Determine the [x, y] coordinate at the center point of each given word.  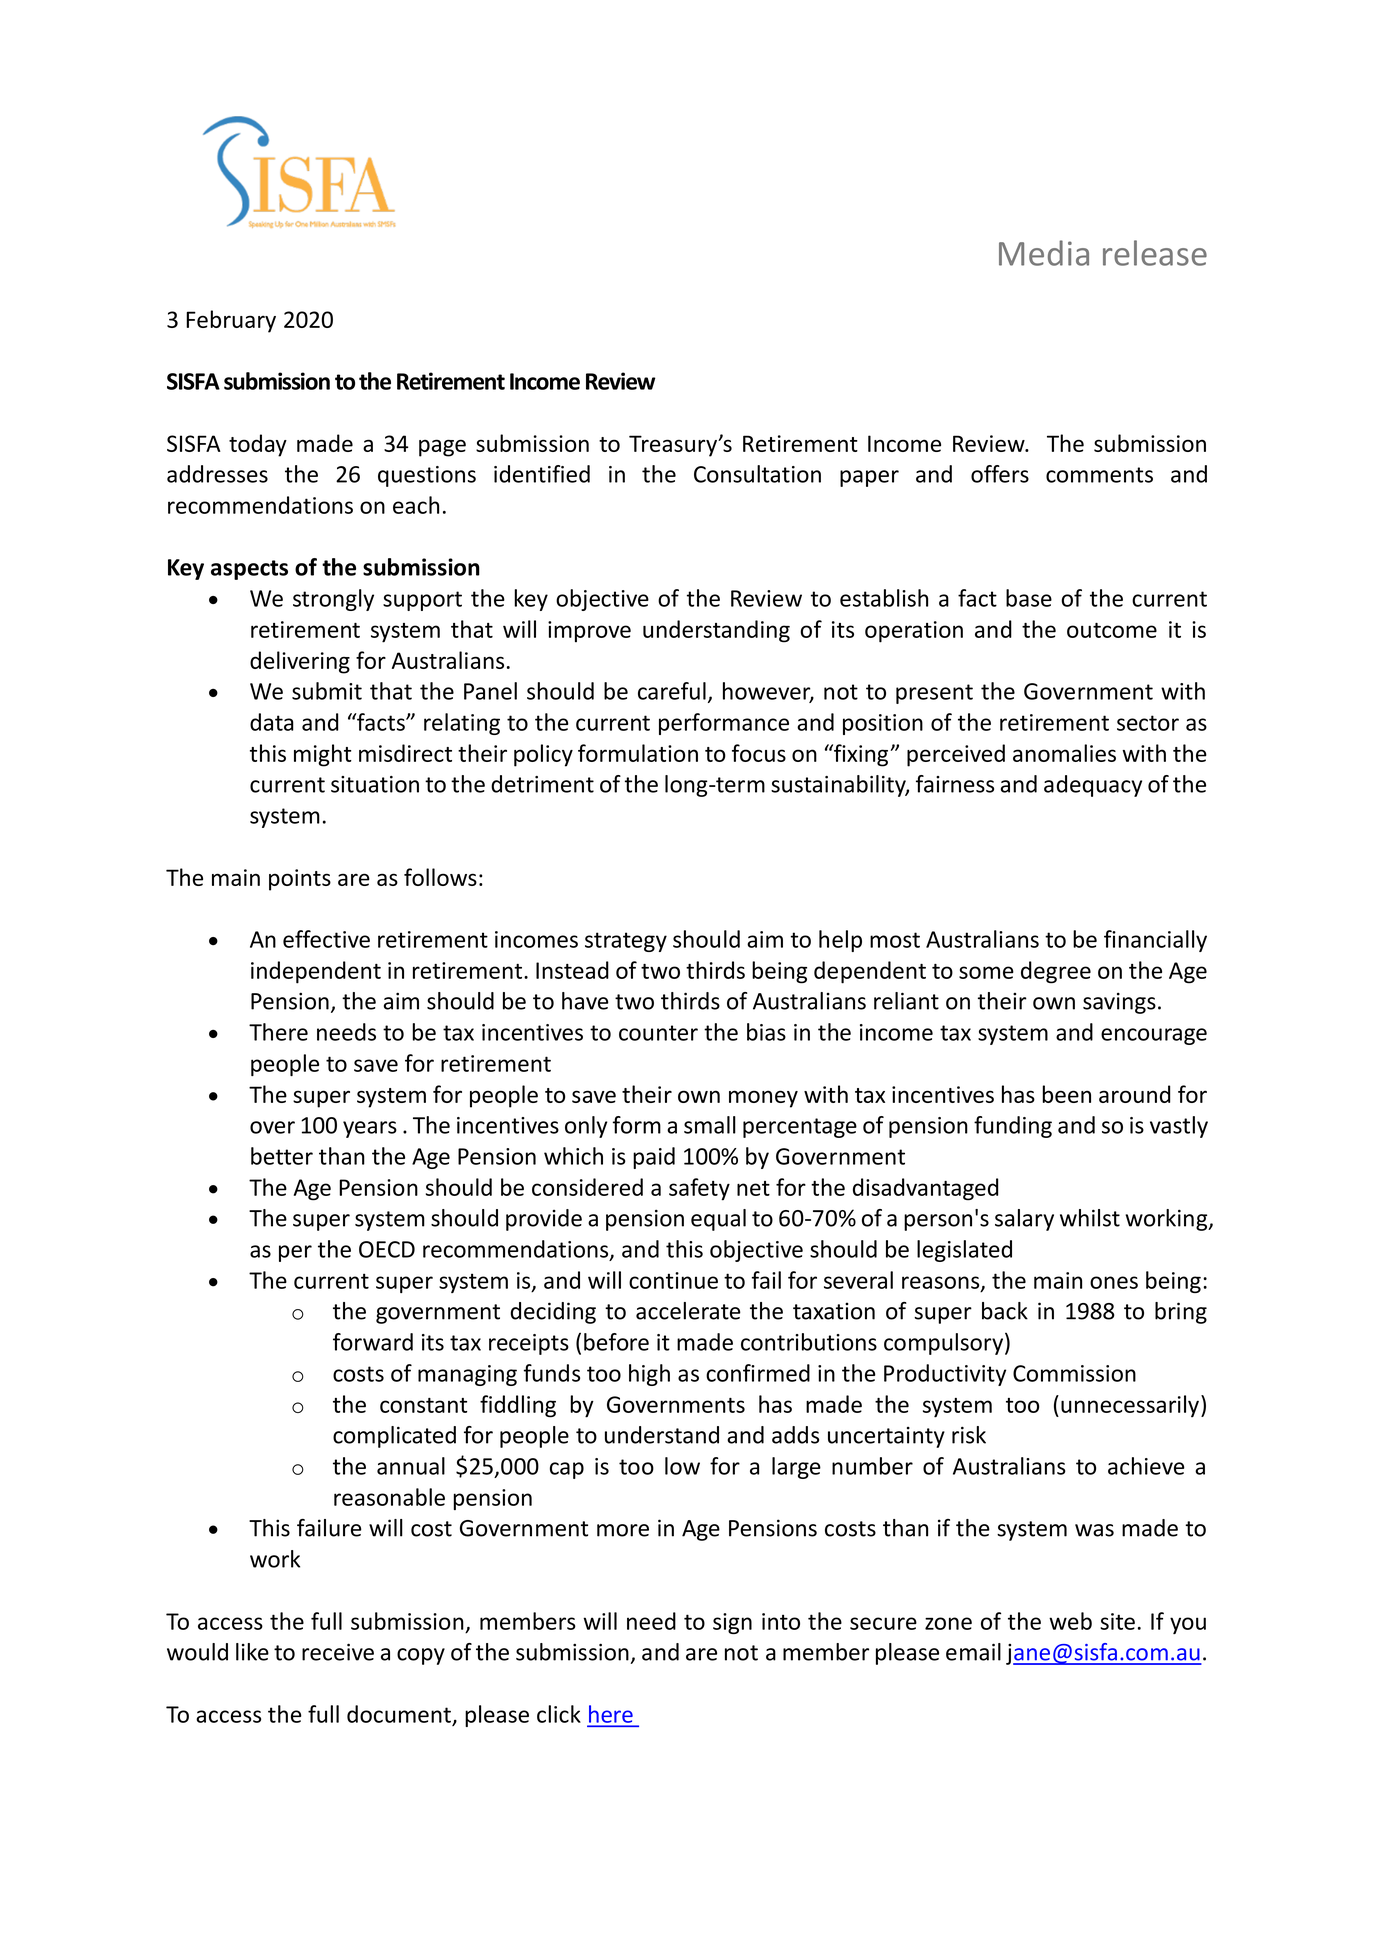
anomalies [1064, 753]
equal [718, 1220]
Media [1044, 253]
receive [338, 1652]
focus [759, 753]
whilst [1090, 1218]
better [282, 1156]
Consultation [757, 474]
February [231, 321]
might [323, 755]
